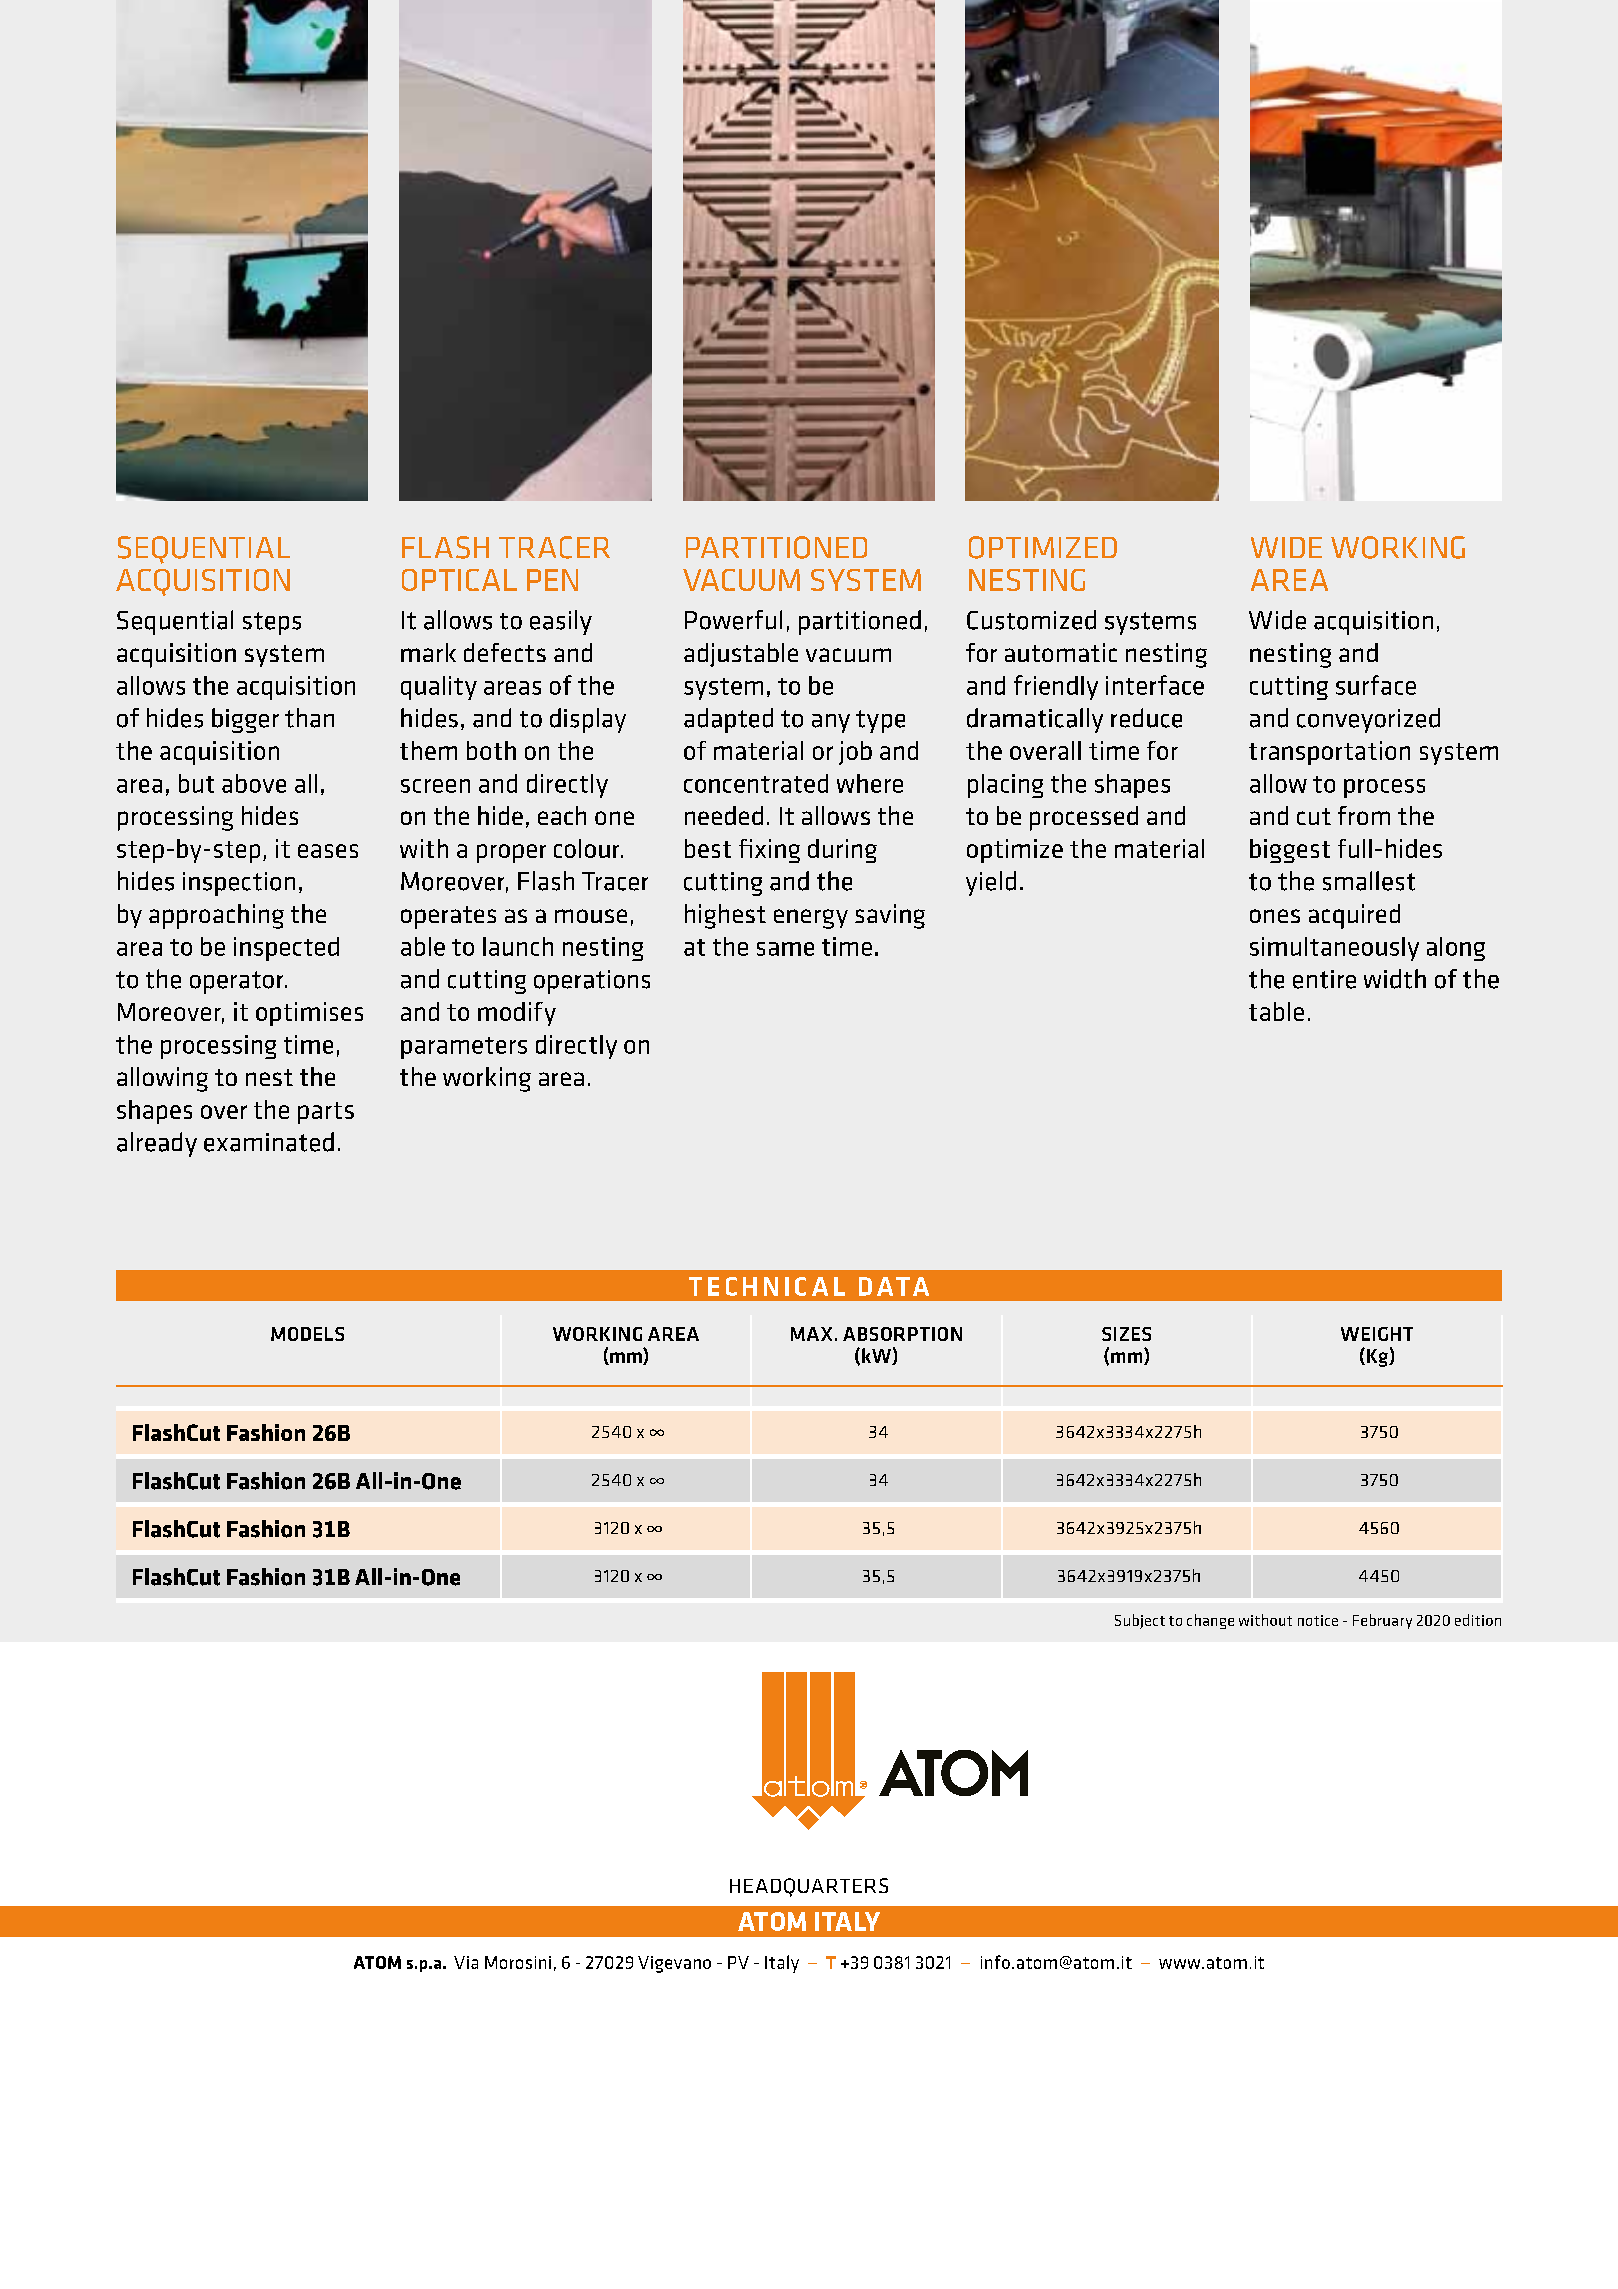 The width and height of the screenshot is (1618, 2289). I want to click on mark, so click(428, 652).
